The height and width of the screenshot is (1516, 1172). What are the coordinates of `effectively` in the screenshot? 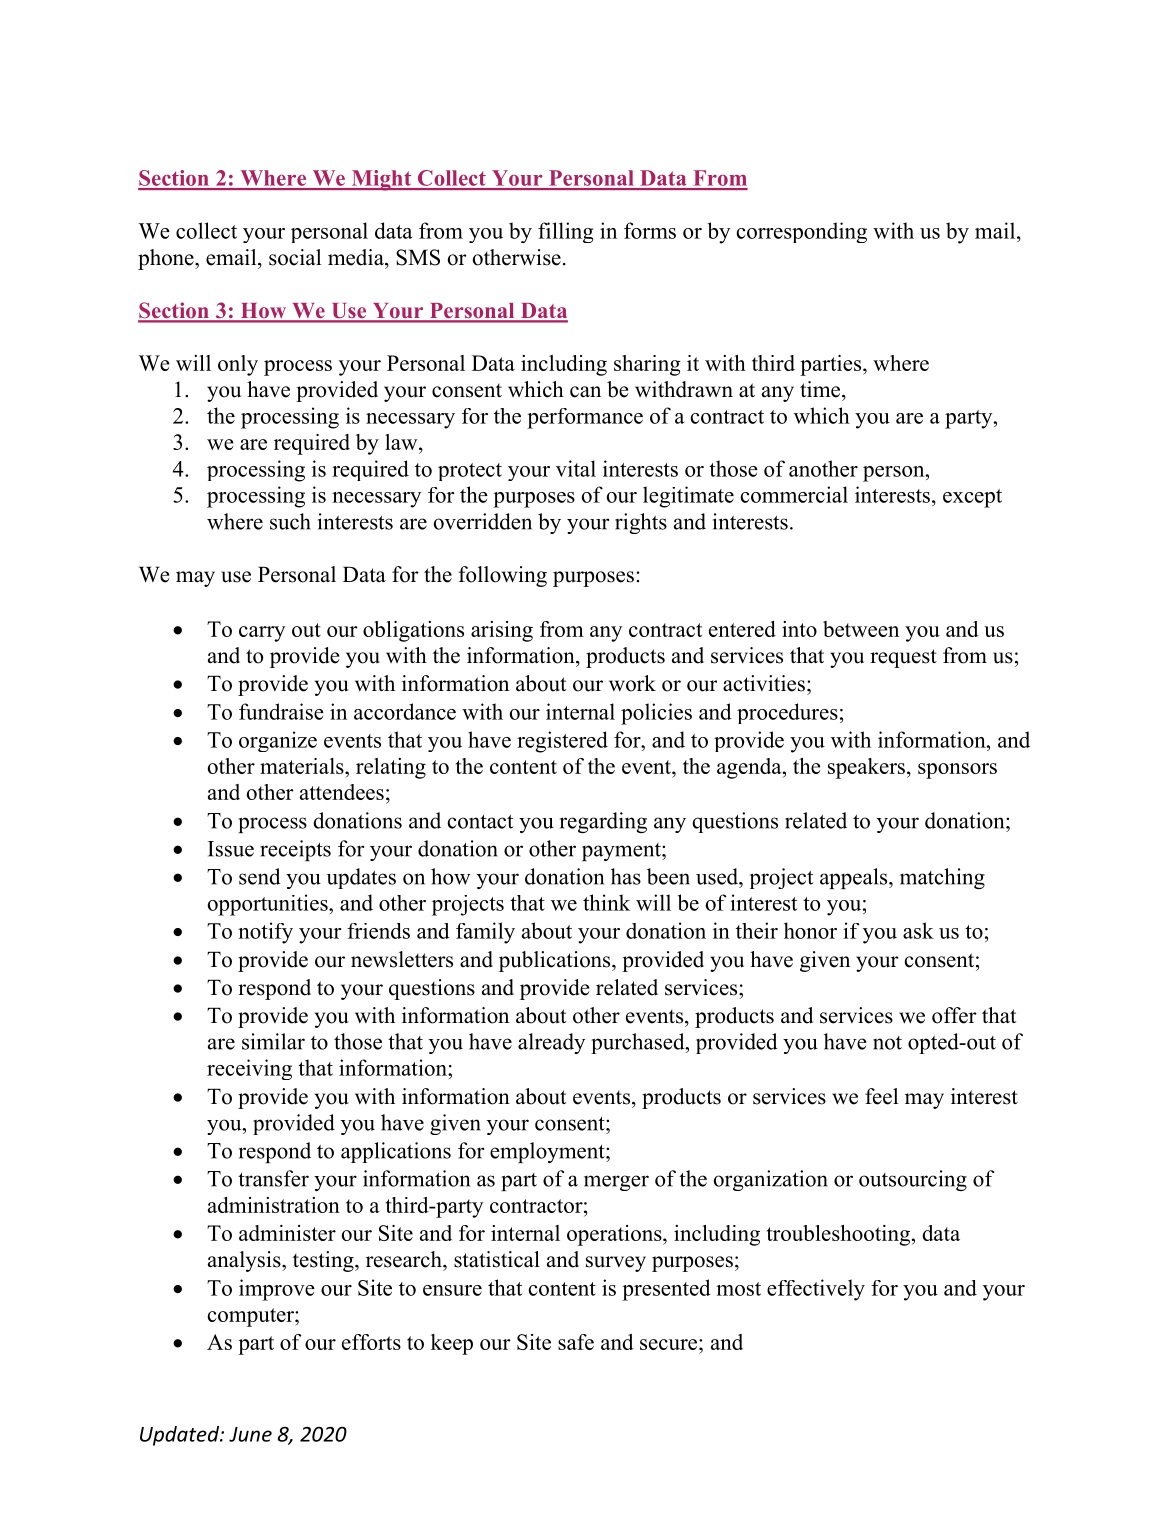 It's located at (816, 1290).
